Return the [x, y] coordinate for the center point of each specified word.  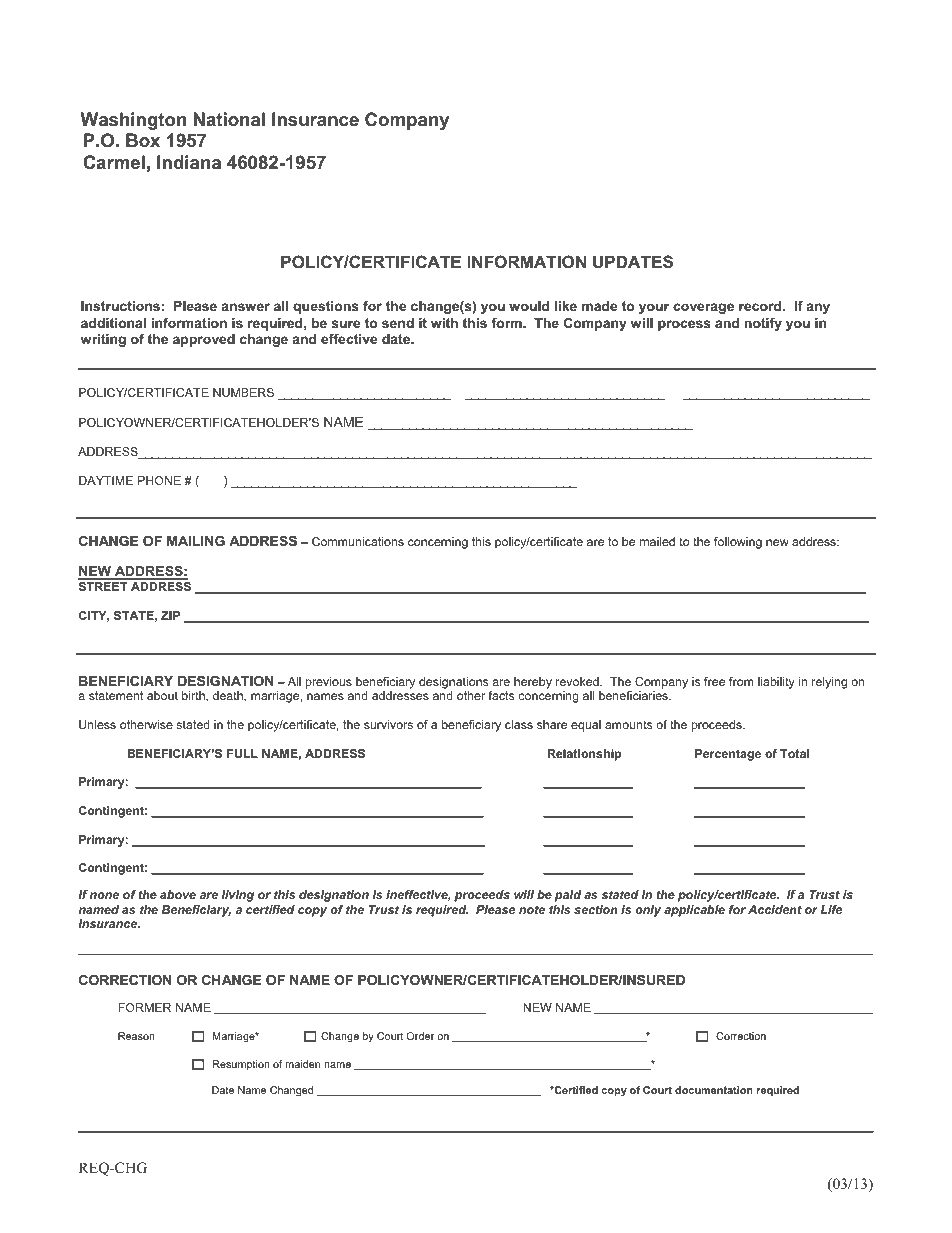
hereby [533, 683]
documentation [713, 1090]
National [229, 119]
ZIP [170, 615]
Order [421, 1036]
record [761, 306]
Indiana [189, 162]
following [738, 543]
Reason [136, 1036]
